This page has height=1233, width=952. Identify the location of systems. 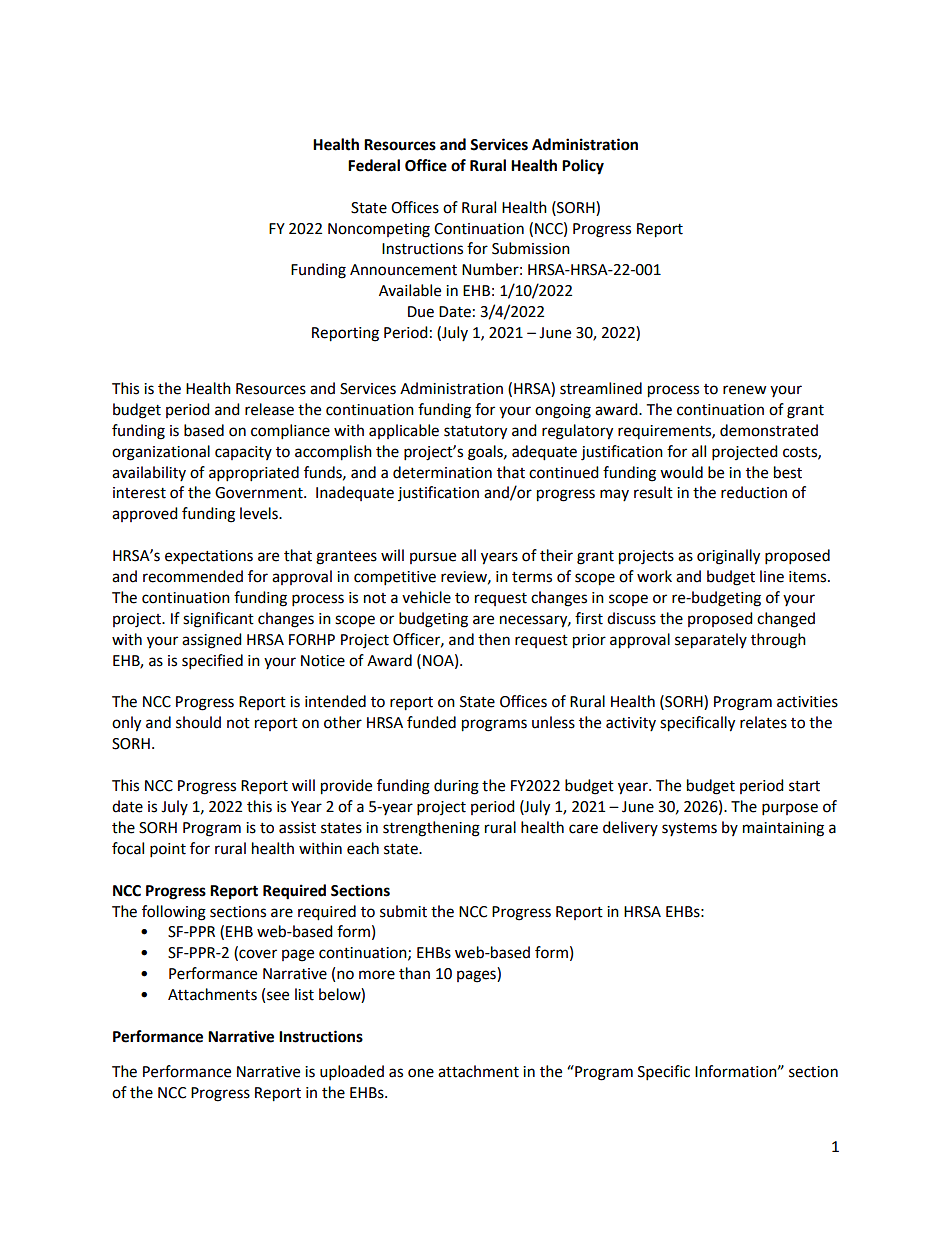
(689, 829).
